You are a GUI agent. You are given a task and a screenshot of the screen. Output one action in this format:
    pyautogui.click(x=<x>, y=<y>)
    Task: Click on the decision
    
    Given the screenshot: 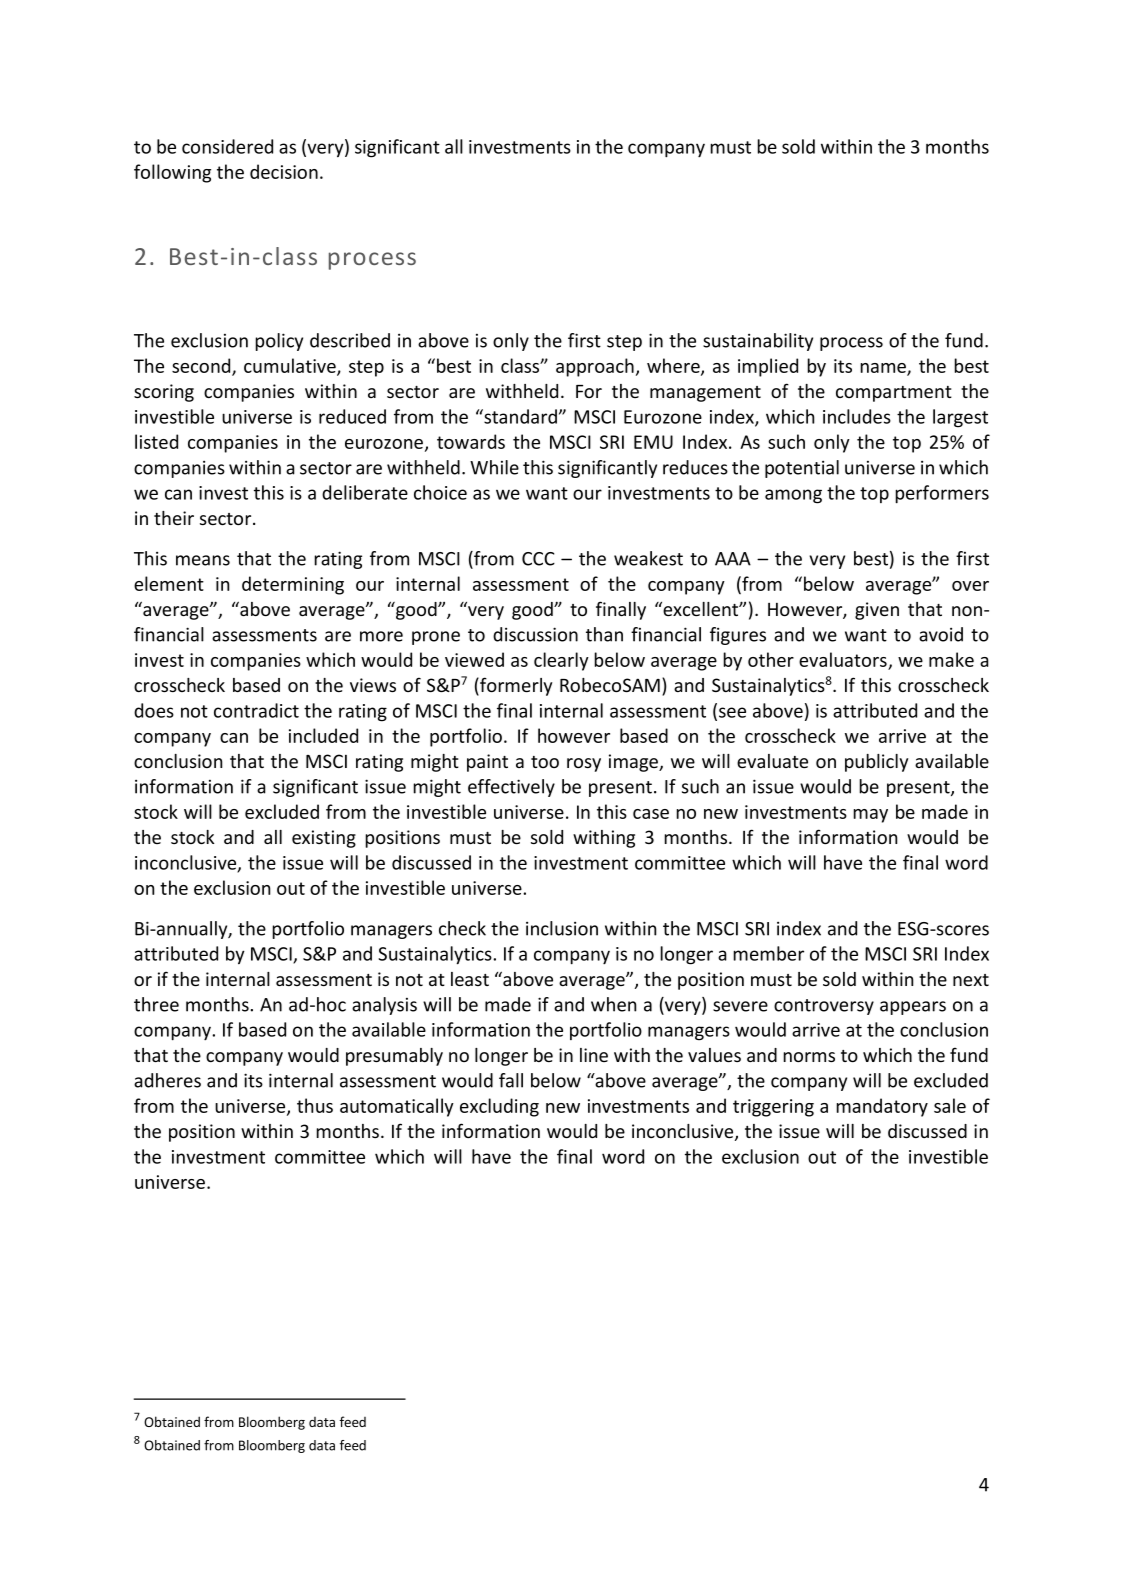 What is the action you would take?
    pyautogui.click(x=284, y=171)
